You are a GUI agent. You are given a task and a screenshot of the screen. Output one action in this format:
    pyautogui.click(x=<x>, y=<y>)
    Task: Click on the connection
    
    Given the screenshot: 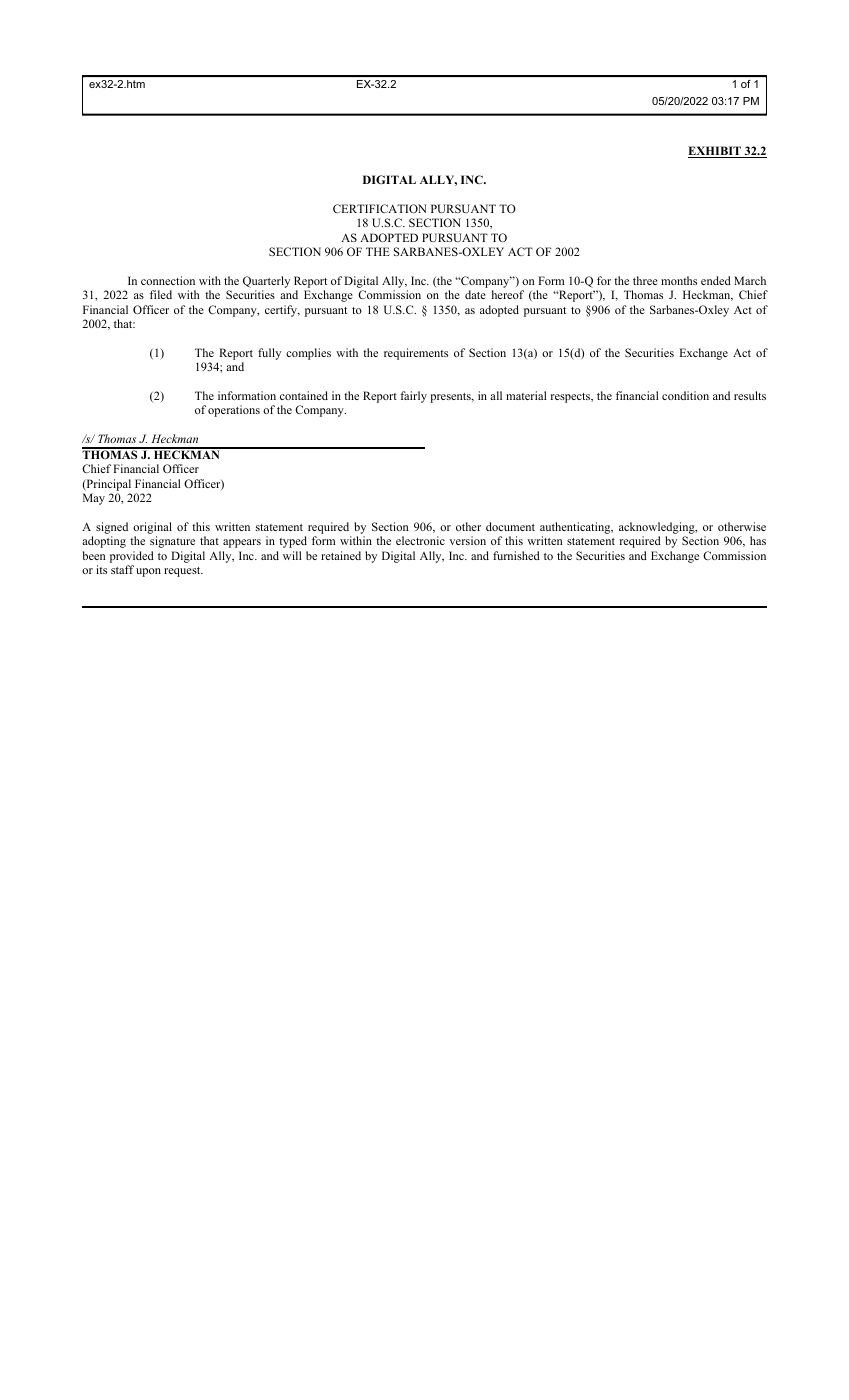 What is the action you would take?
    pyautogui.click(x=168, y=280)
